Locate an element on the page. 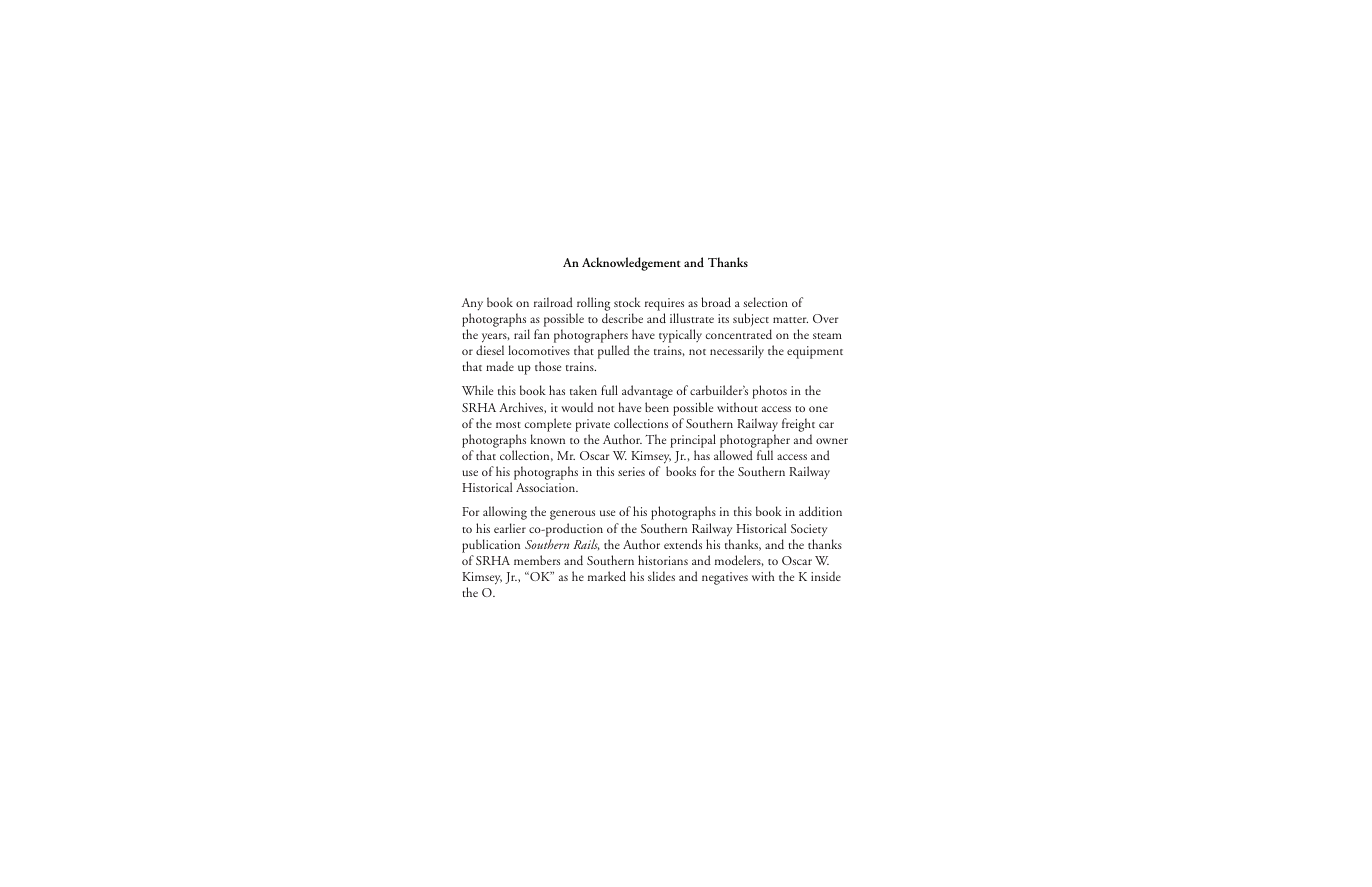 Image resolution: width=1372 pixels, height=887 pixels. most is located at coordinates (508, 425).
